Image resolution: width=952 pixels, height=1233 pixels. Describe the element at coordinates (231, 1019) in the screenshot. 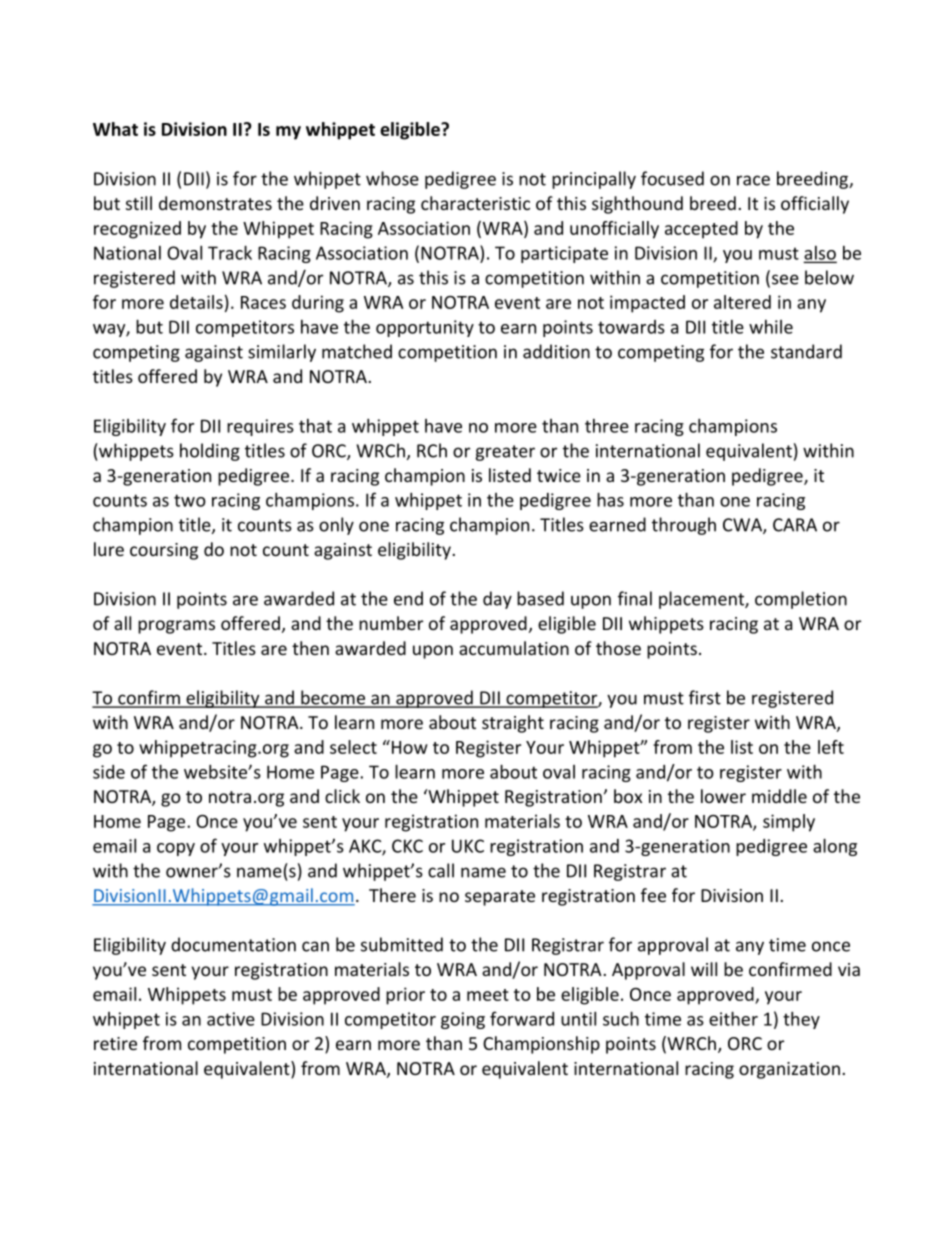

I see `active` at that location.
